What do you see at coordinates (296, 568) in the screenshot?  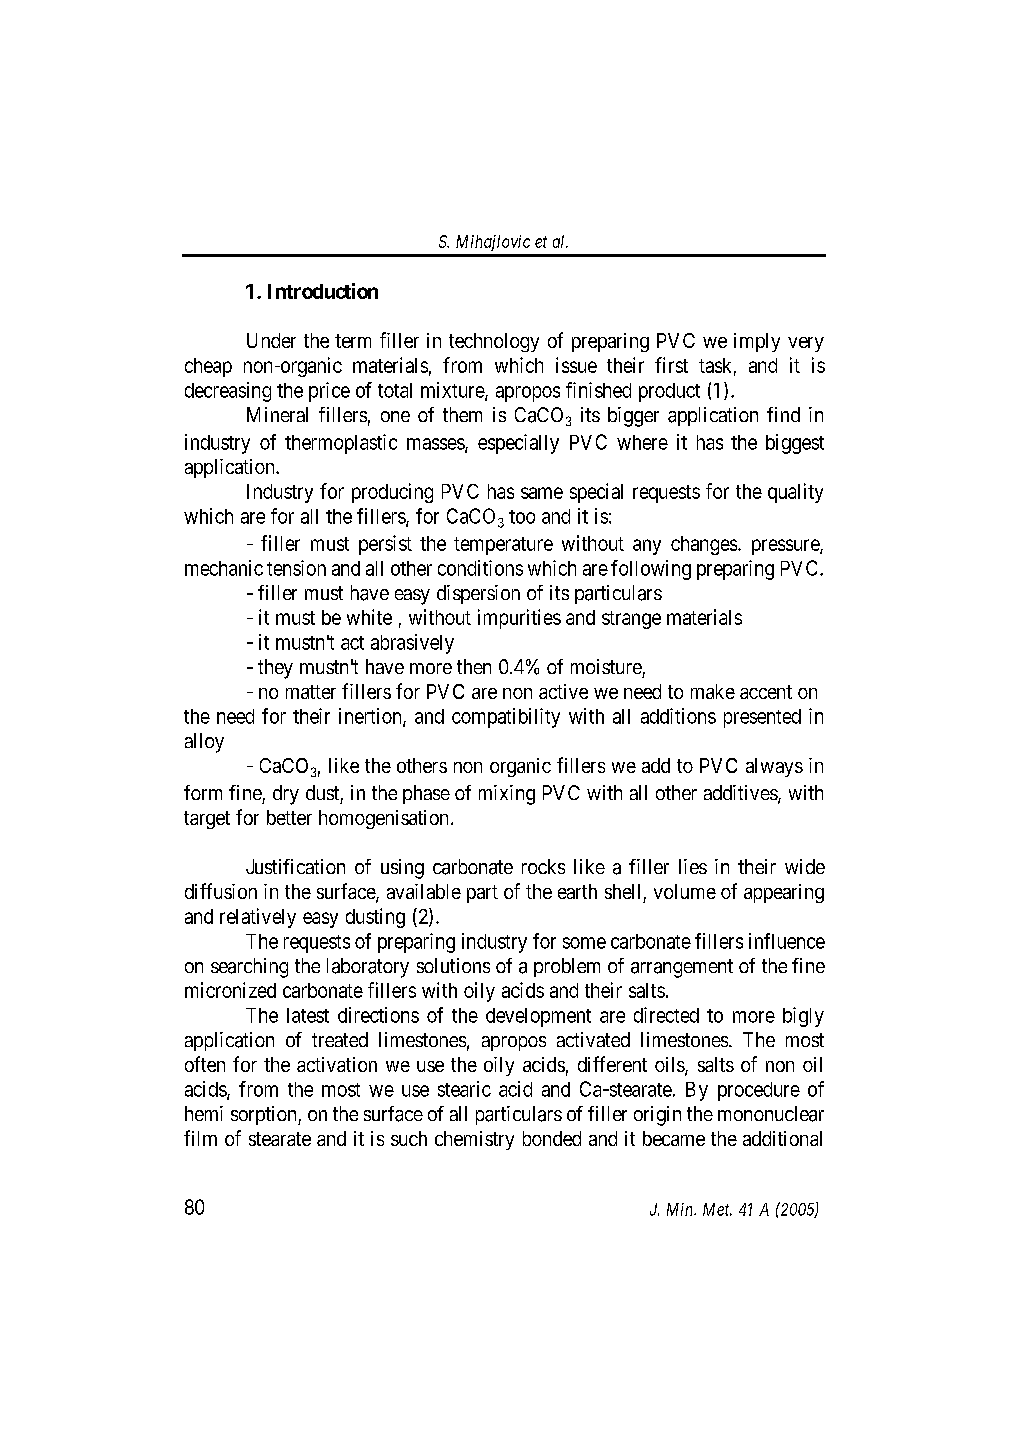 I see `tension` at bounding box center [296, 568].
